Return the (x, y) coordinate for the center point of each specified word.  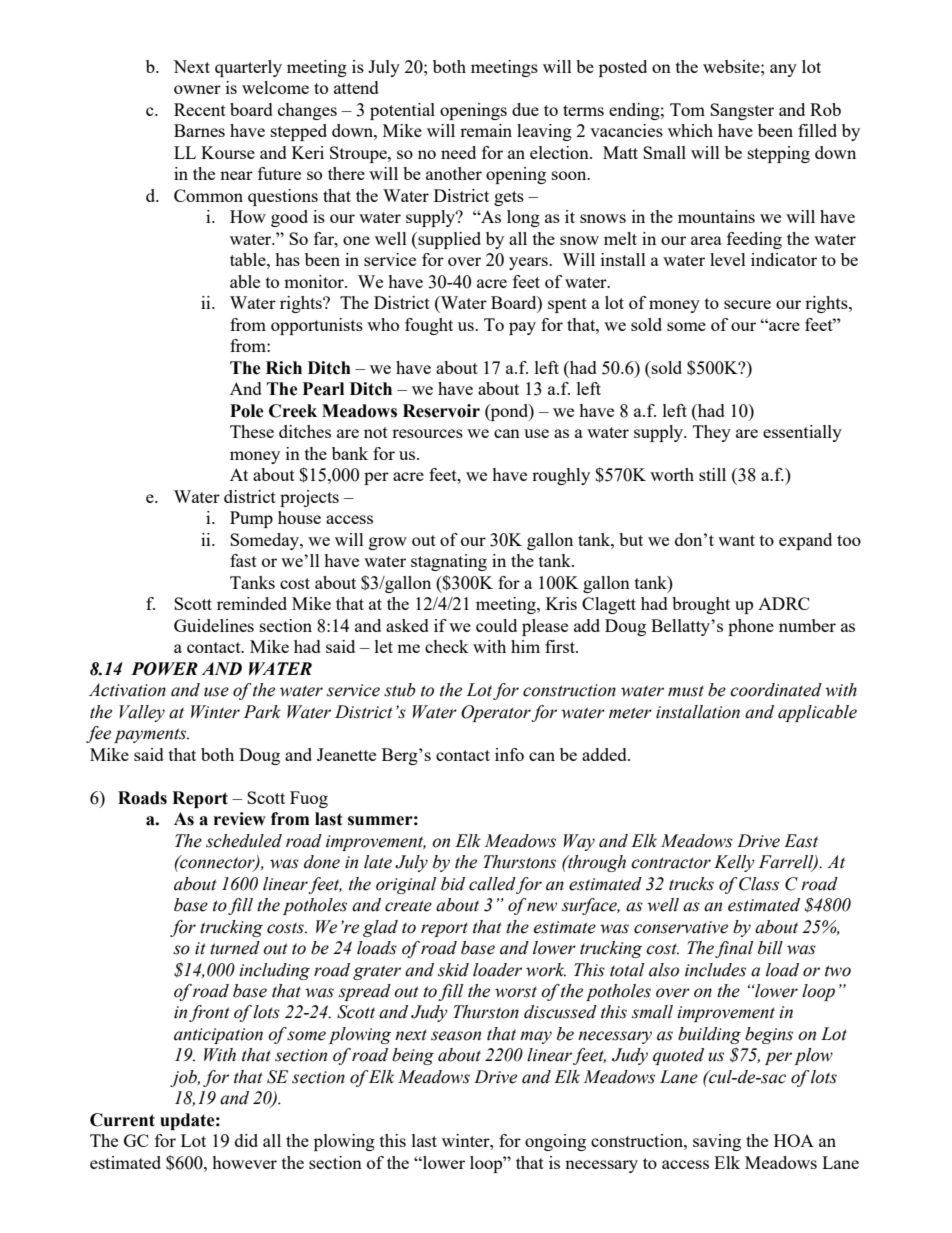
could (496, 625)
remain (486, 130)
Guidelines (214, 625)
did (246, 1140)
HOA (794, 1140)
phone (751, 627)
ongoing (555, 1142)
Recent (200, 109)
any (783, 70)
